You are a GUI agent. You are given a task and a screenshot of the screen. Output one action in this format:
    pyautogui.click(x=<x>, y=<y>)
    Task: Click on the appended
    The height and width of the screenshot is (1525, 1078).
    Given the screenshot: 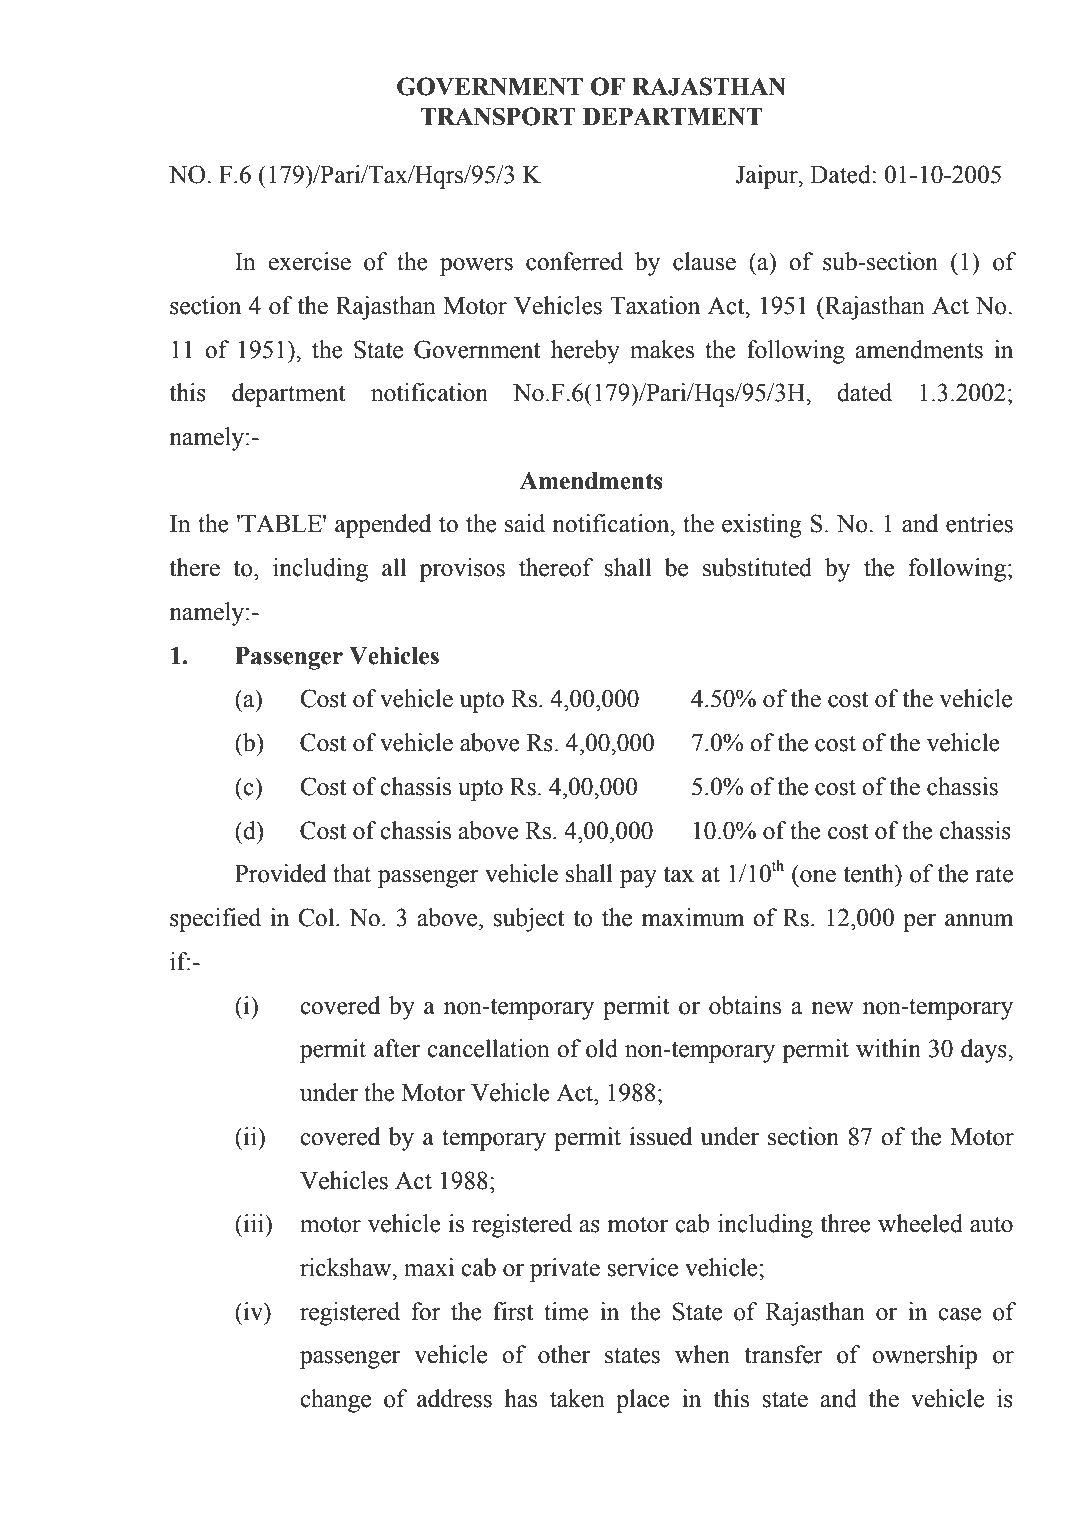 What is the action you would take?
    pyautogui.click(x=383, y=526)
